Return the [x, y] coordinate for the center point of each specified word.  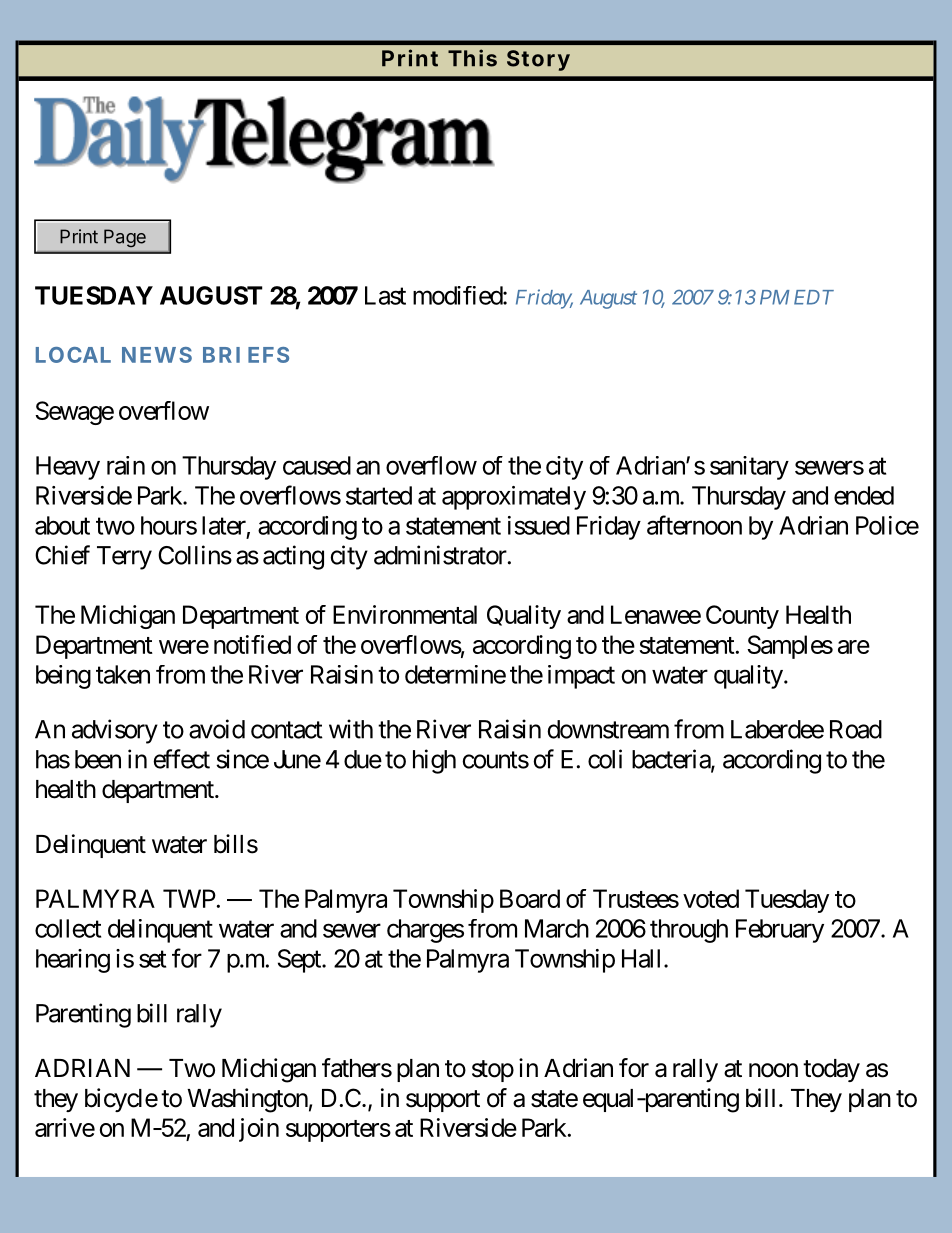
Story [538, 60]
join [259, 1130]
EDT [814, 297]
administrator [440, 555]
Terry [124, 558]
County [742, 617]
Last [385, 295]
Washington [247, 1100]
